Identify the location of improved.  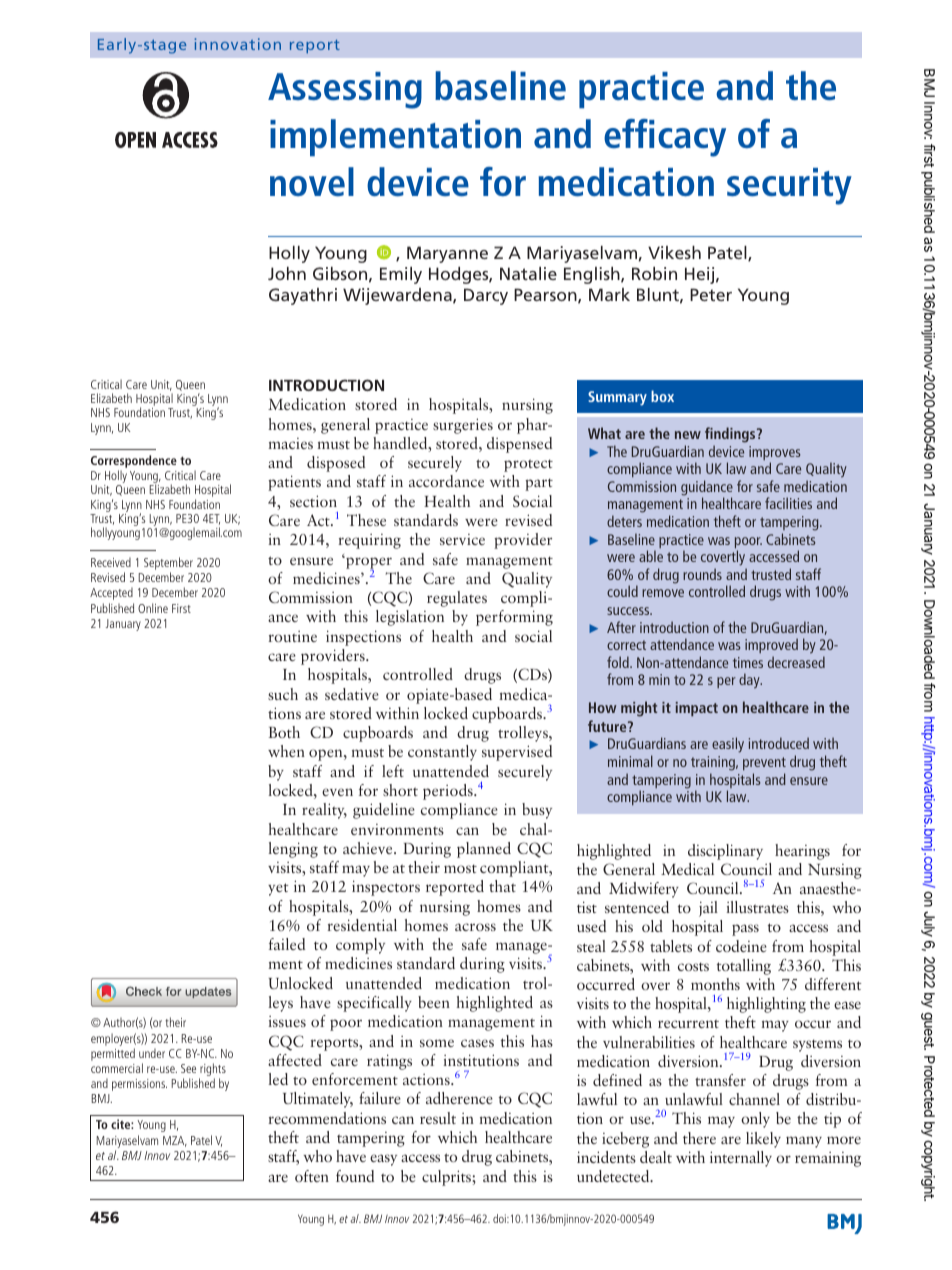
(771, 645).
